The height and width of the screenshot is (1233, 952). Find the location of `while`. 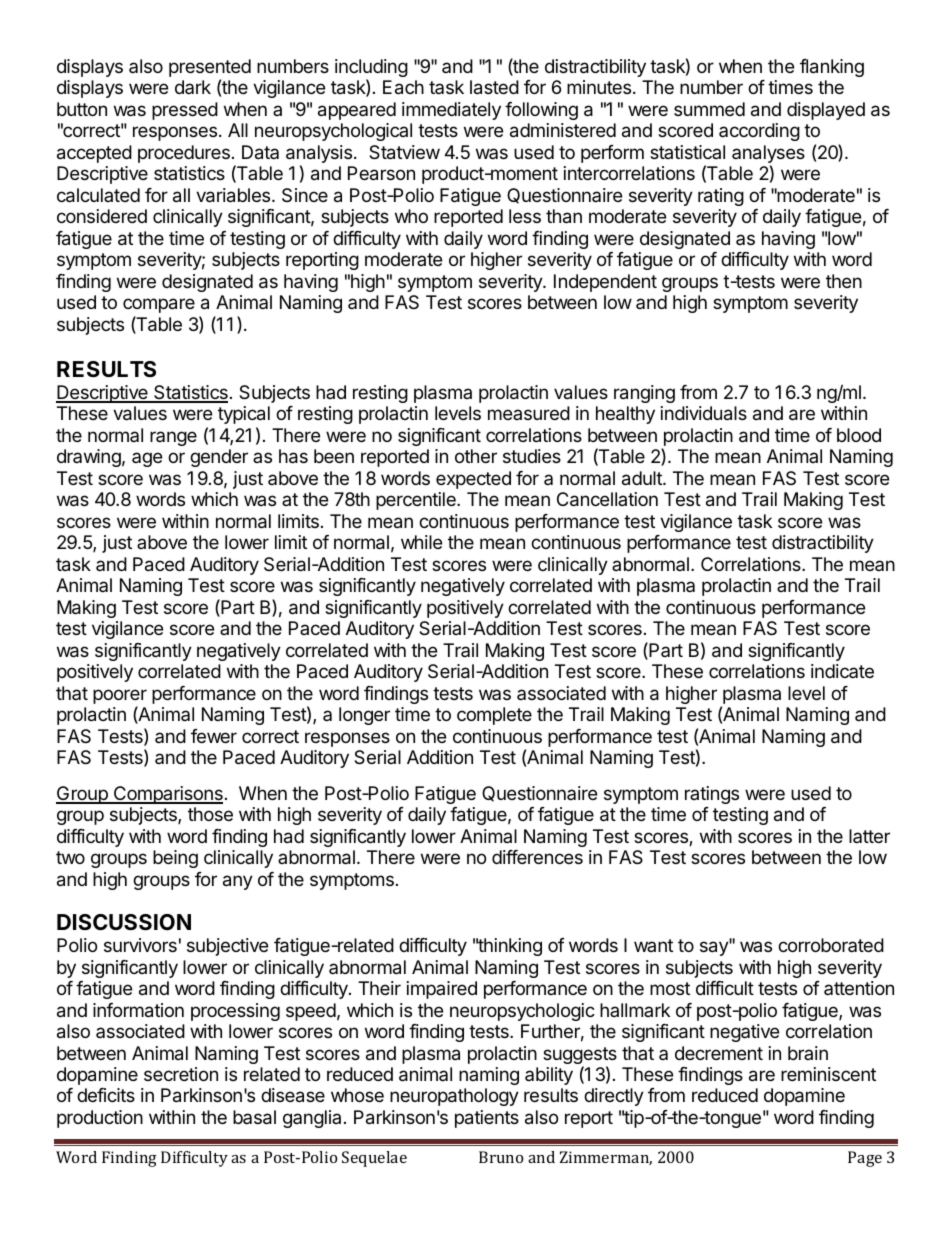

while is located at coordinates (421, 542).
